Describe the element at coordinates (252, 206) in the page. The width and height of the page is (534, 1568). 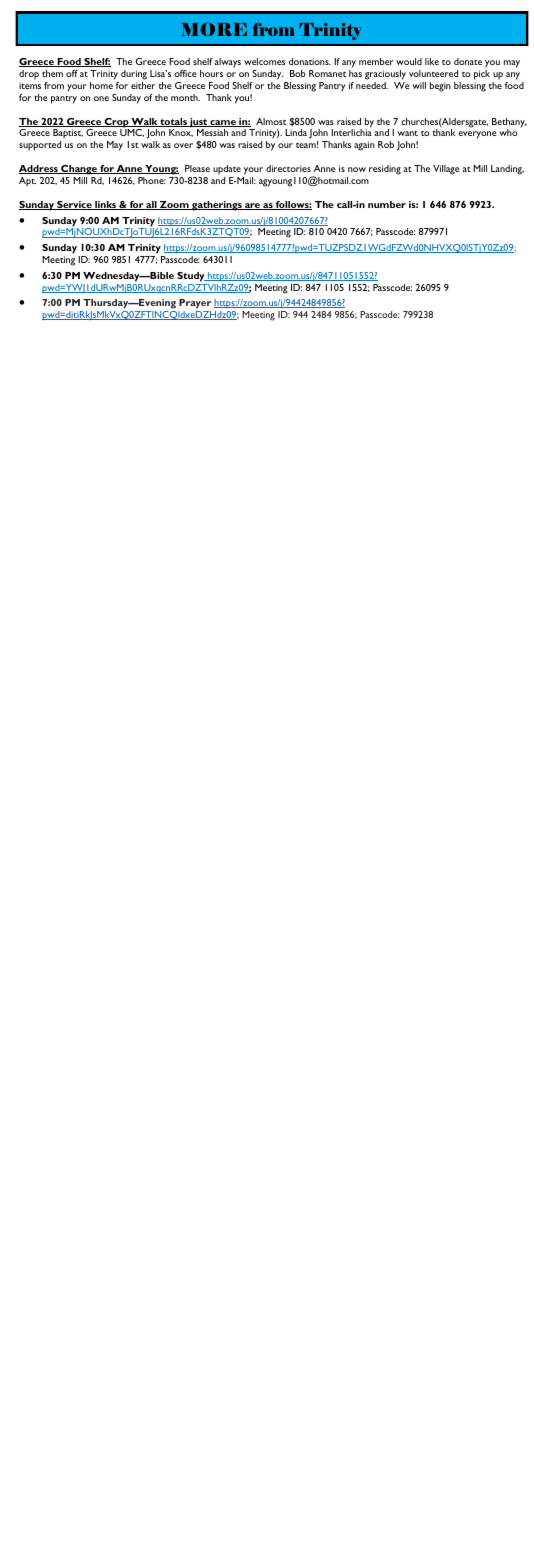
I see `are` at that location.
